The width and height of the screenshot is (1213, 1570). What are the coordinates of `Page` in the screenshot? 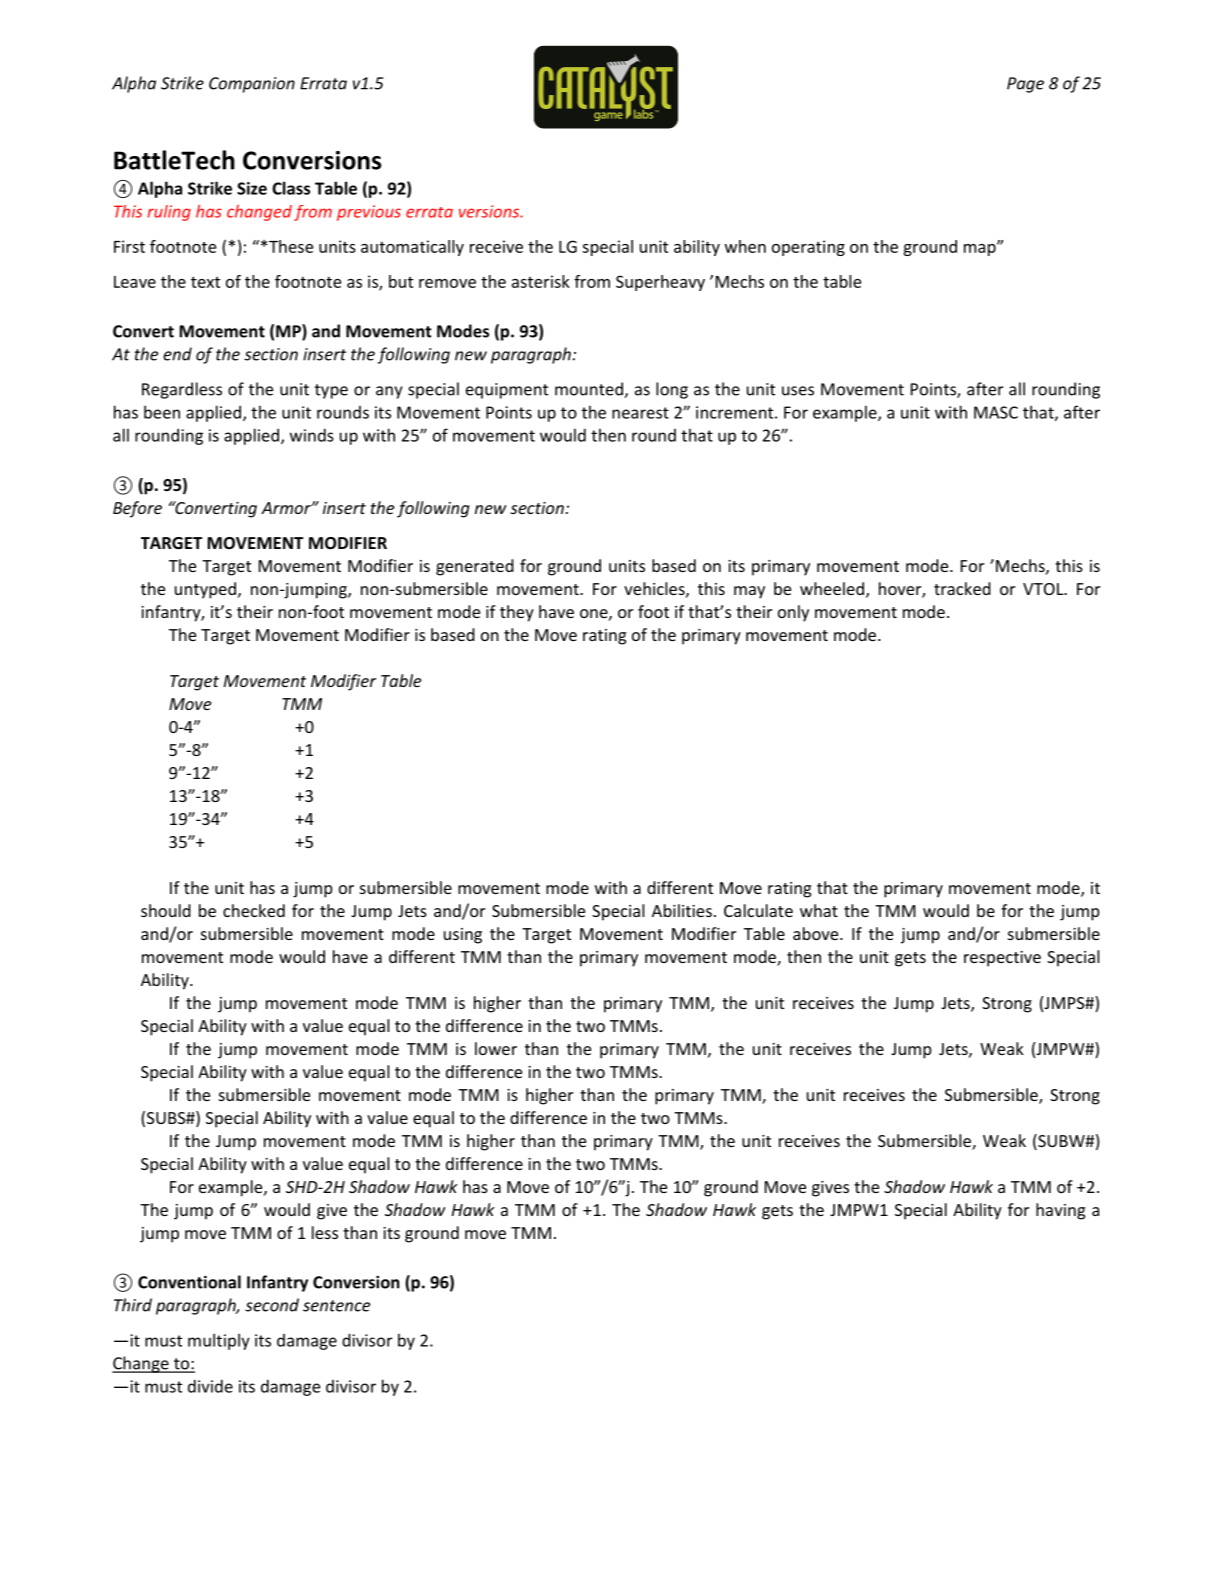 It's located at (1025, 85).
